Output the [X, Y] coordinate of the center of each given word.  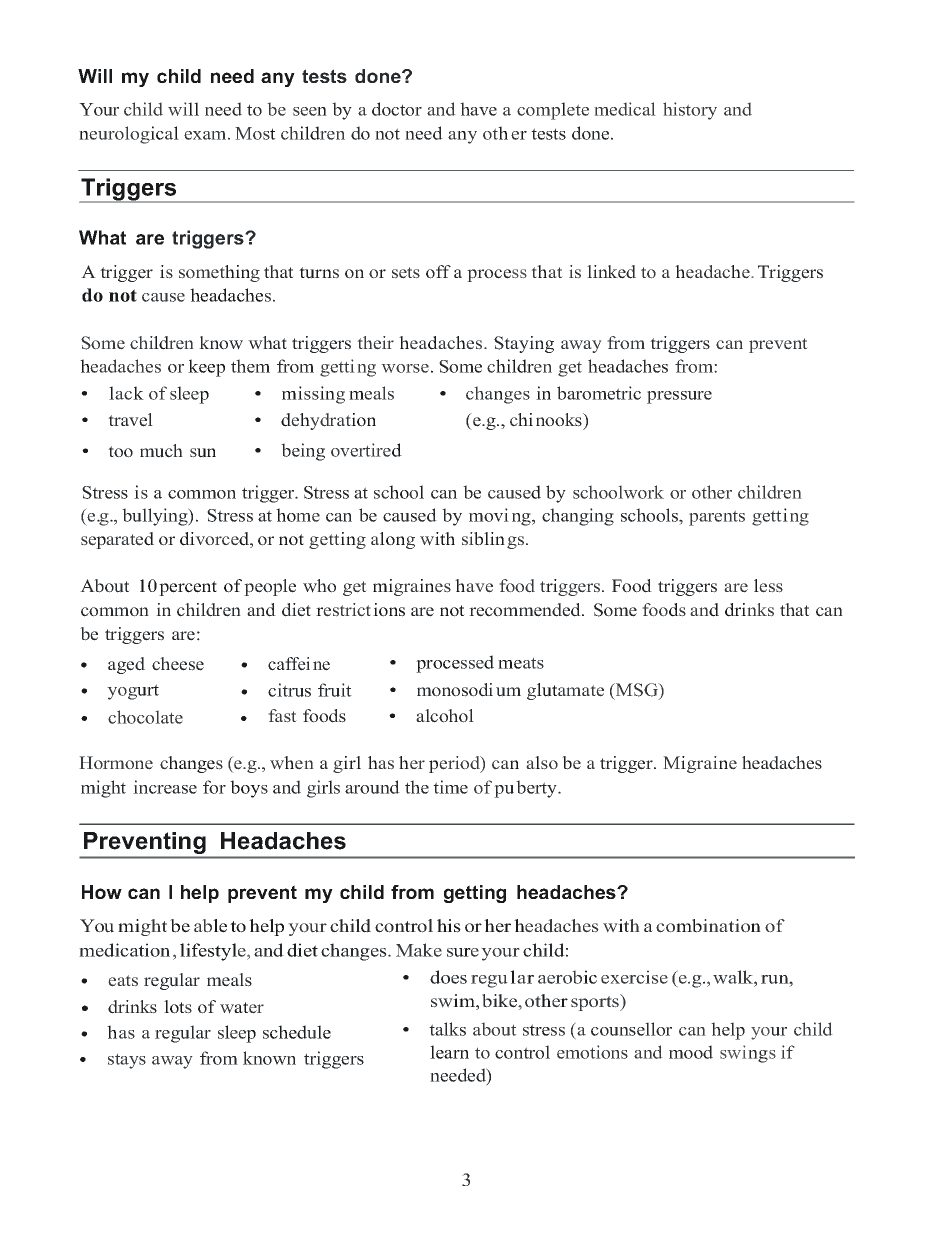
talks [447, 1029]
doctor [397, 109]
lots [178, 1007]
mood [691, 1052]
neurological [129, 135]
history [690, 111]
